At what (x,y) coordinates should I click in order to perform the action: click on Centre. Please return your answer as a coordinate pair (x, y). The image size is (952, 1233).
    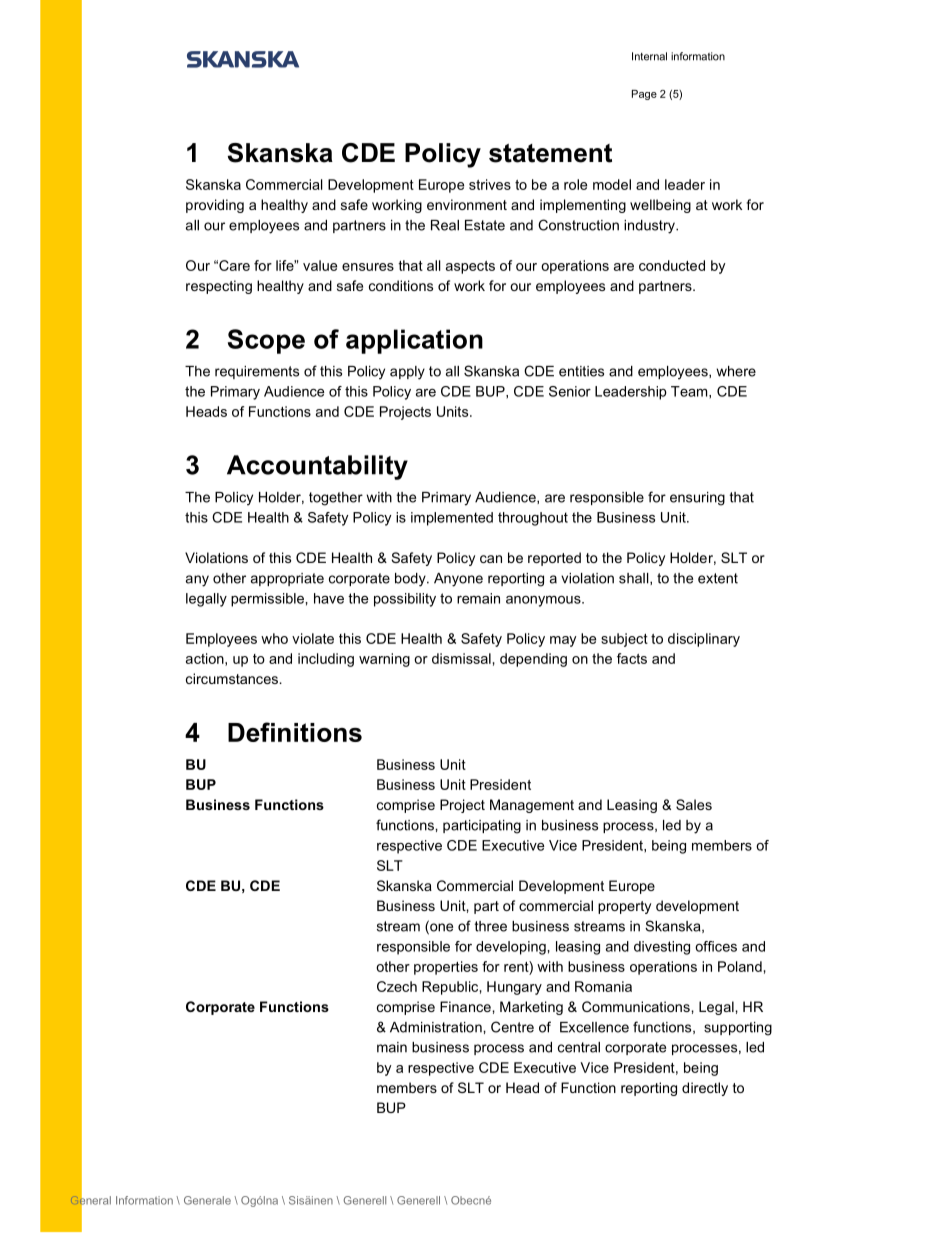
    Looking at the image, I should click on (512, 1027).
